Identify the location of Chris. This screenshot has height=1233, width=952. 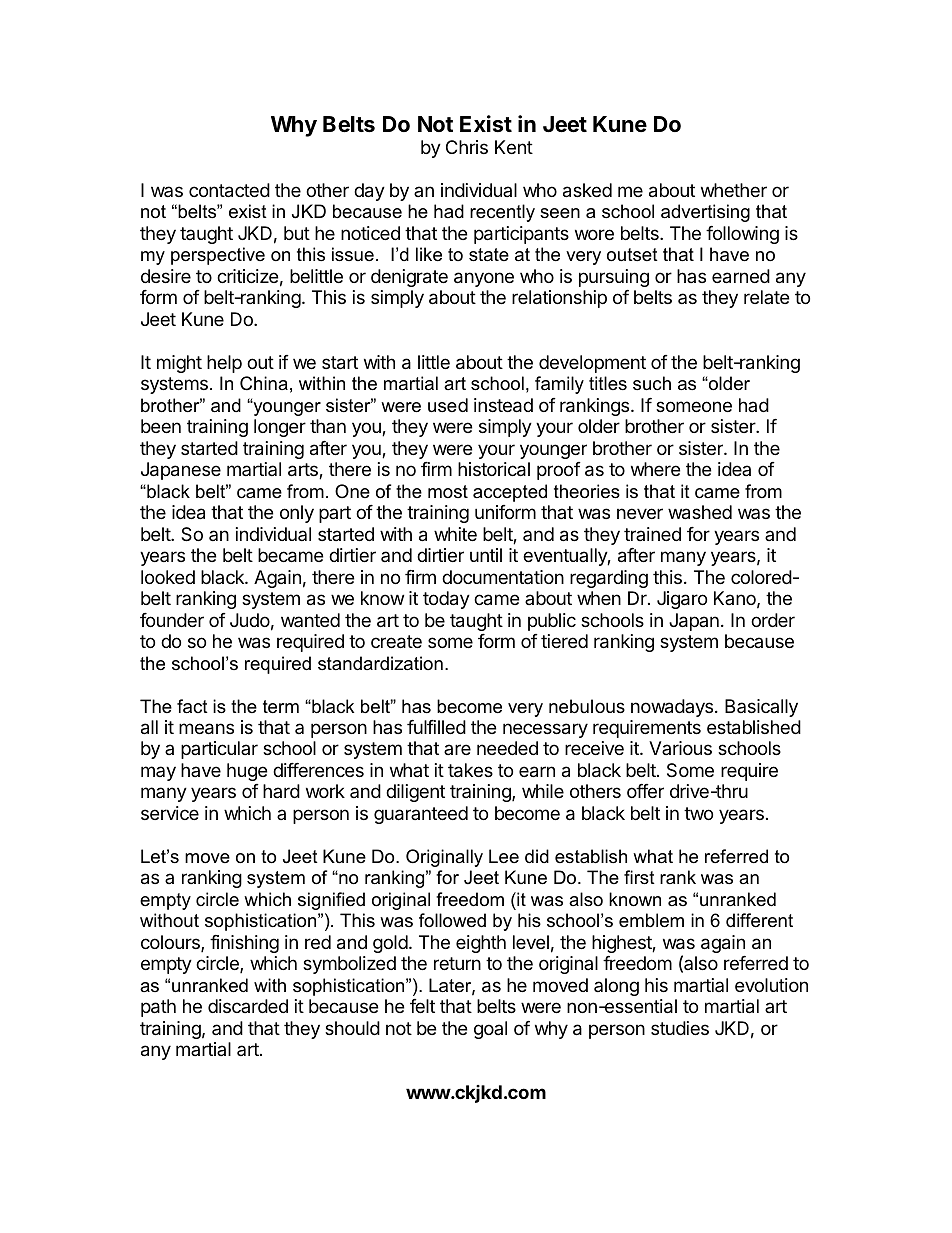
(467, 147).
